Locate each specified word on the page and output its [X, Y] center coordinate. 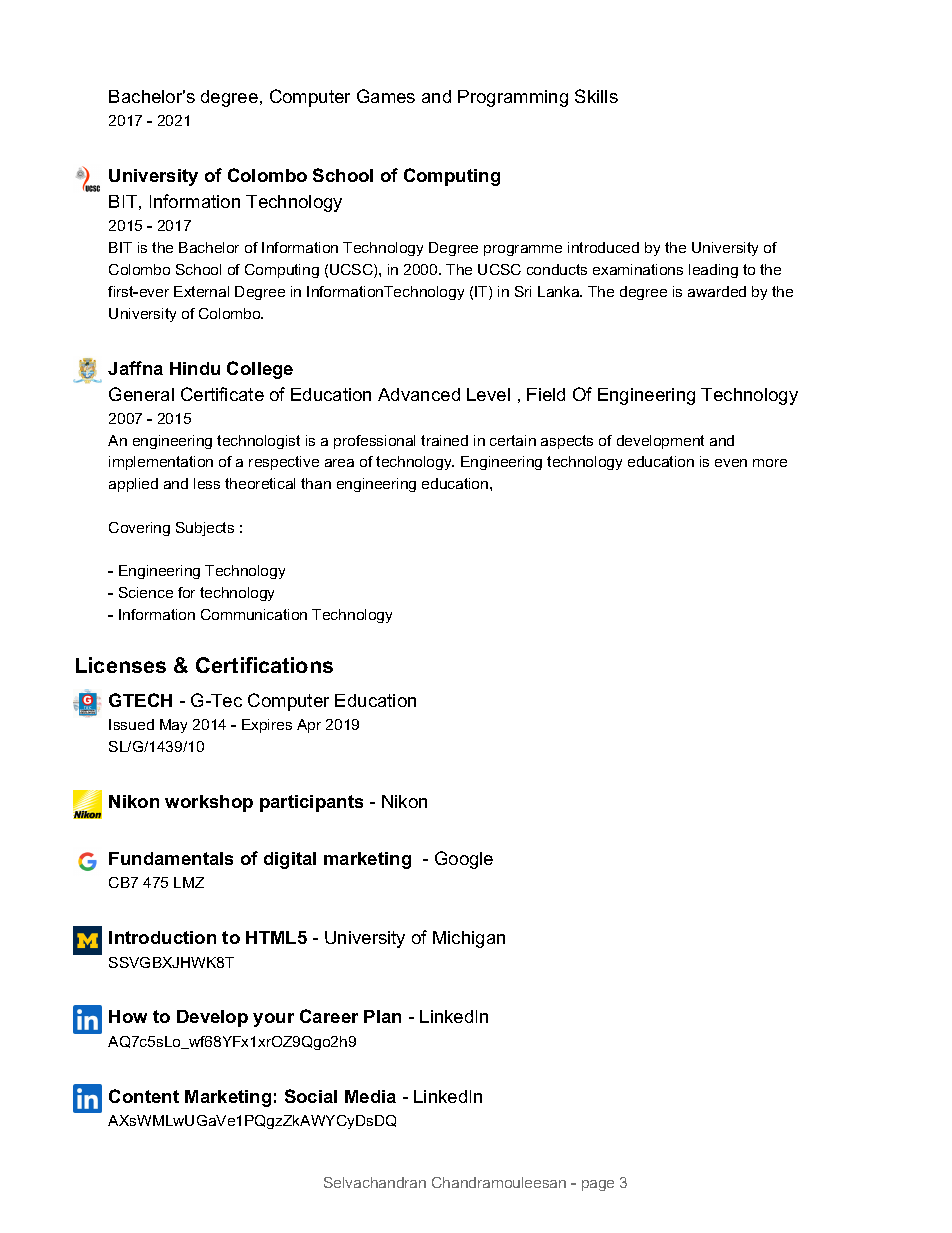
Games [386, 96]
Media [370, 1096]
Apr [309, 726]
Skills [596, 96]
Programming [513, 98]
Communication [254, 614]
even [731, 463]
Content [144, 1096]
